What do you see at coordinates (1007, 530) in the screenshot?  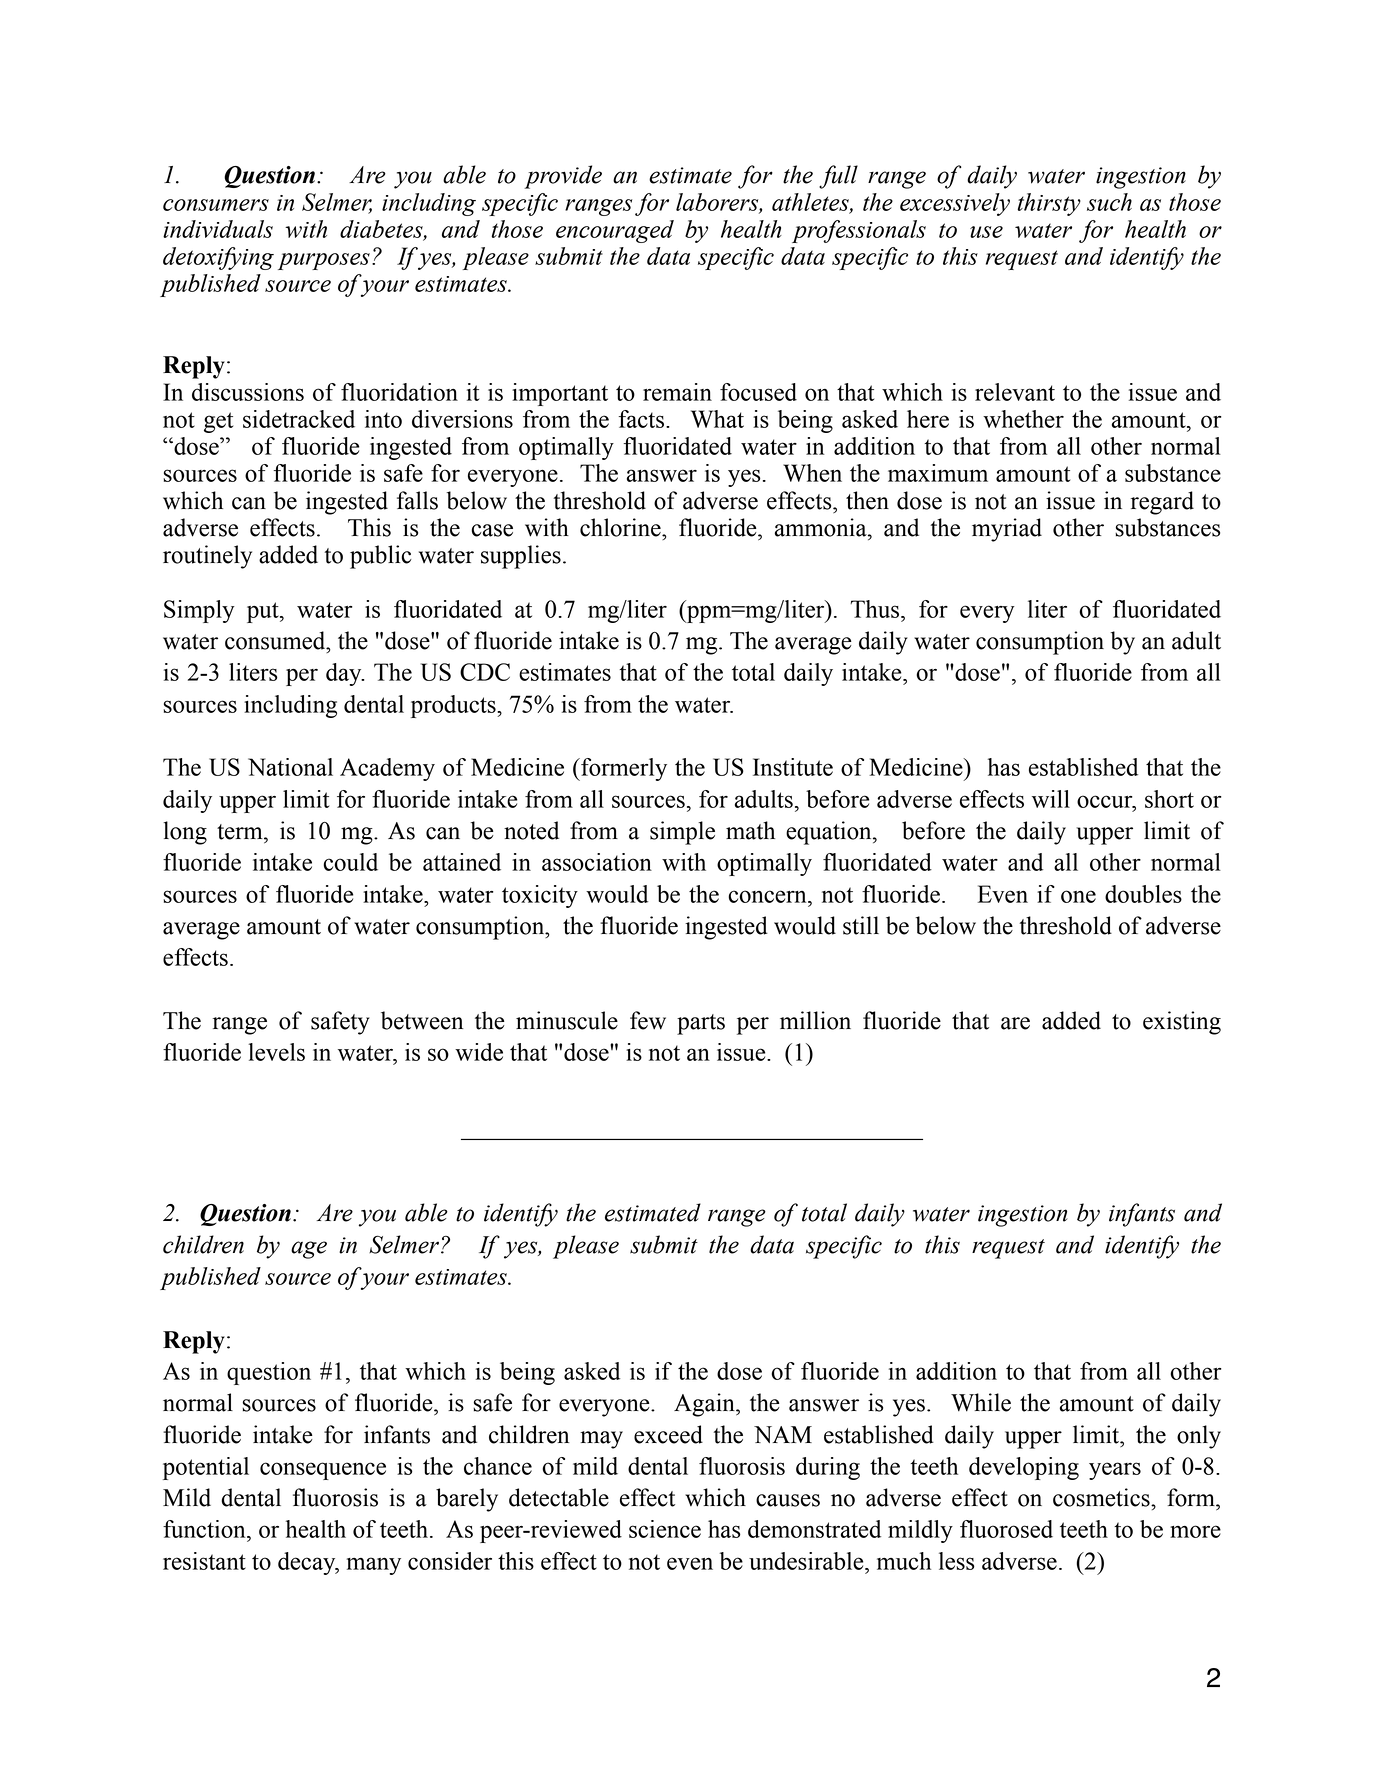 I see `myriad` at bounding box center [1007, 530].
